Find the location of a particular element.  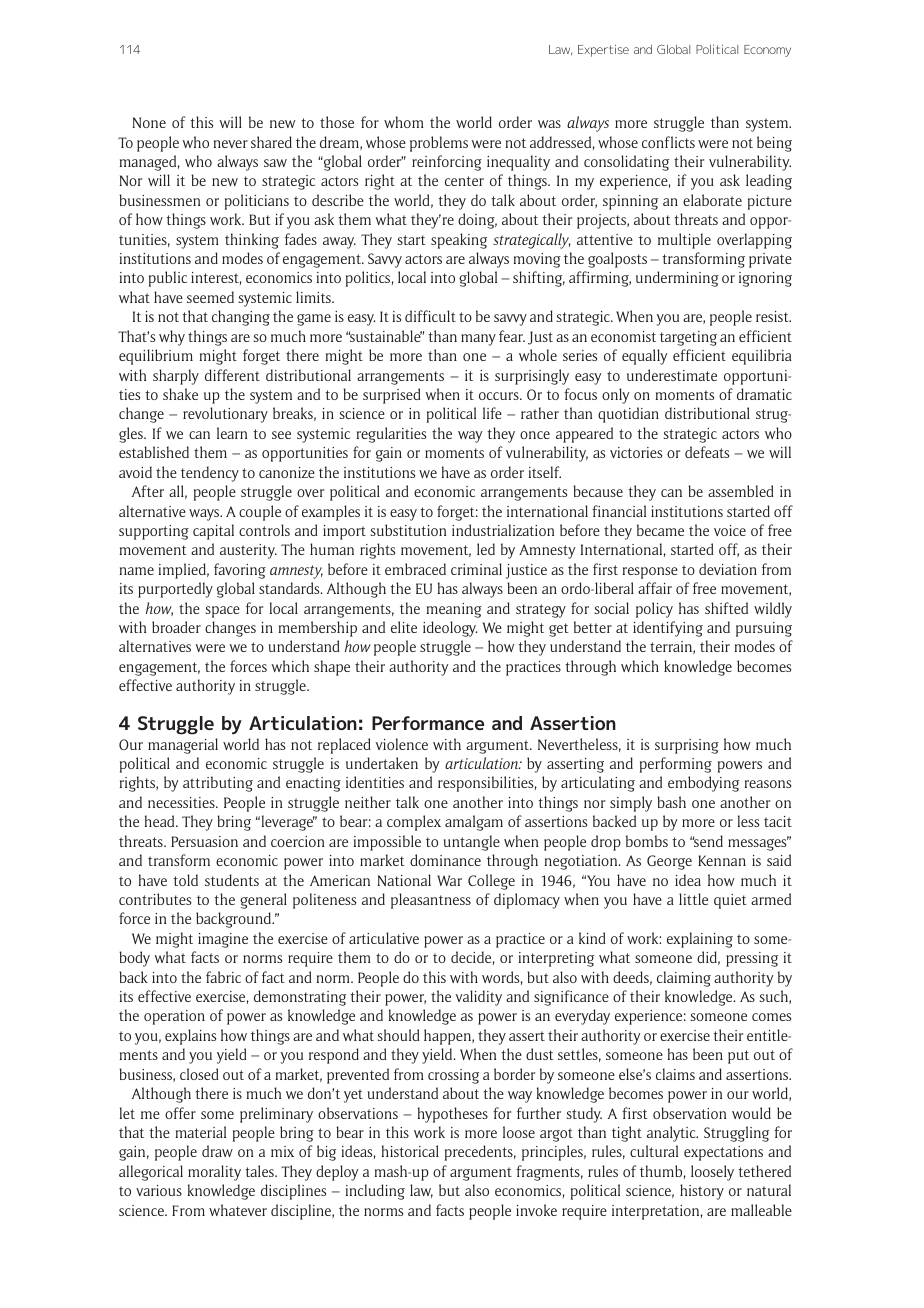

None is located at coordinates (149, 122).
